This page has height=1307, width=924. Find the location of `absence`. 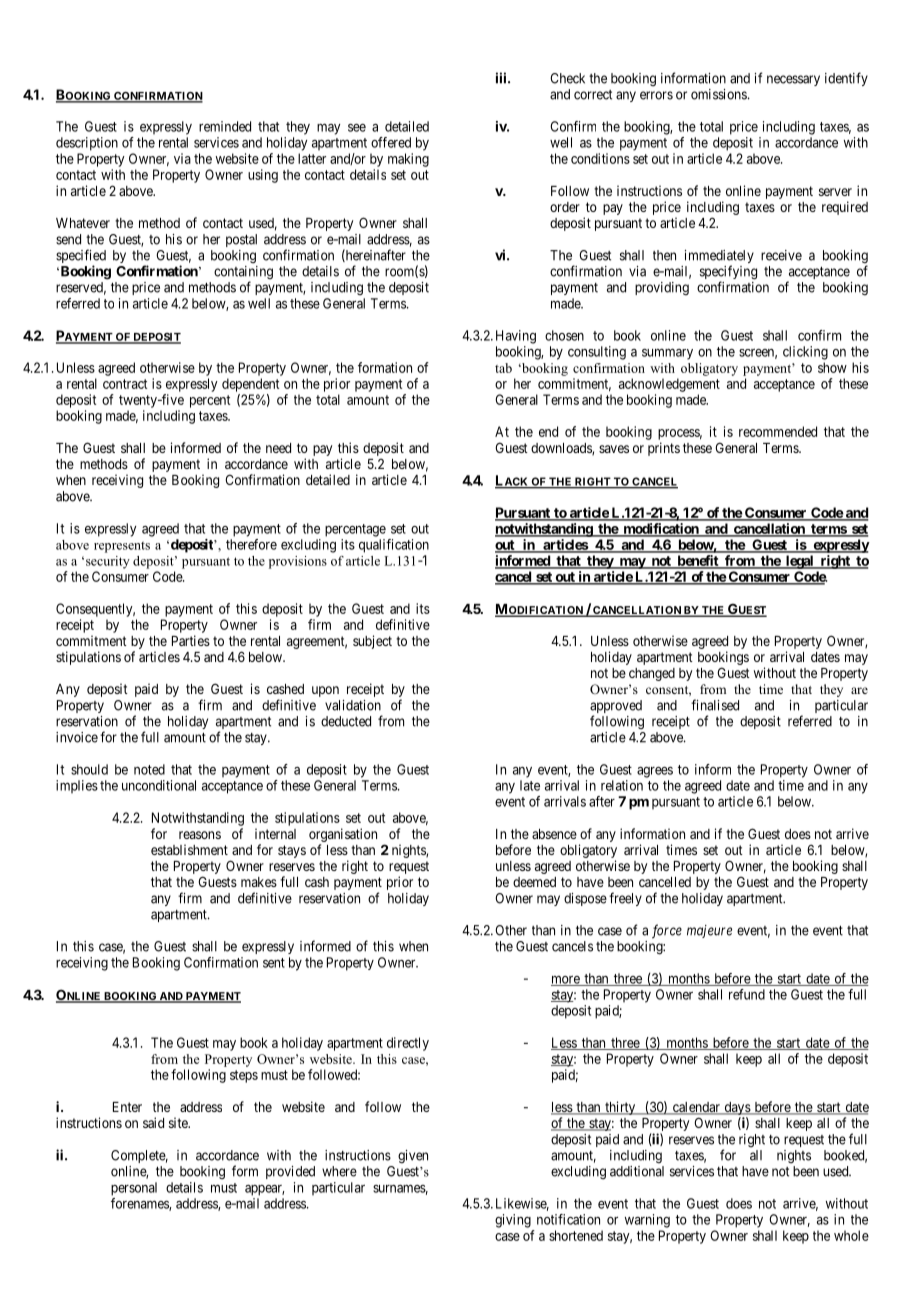

absence is located at coordinates (554, 834).
